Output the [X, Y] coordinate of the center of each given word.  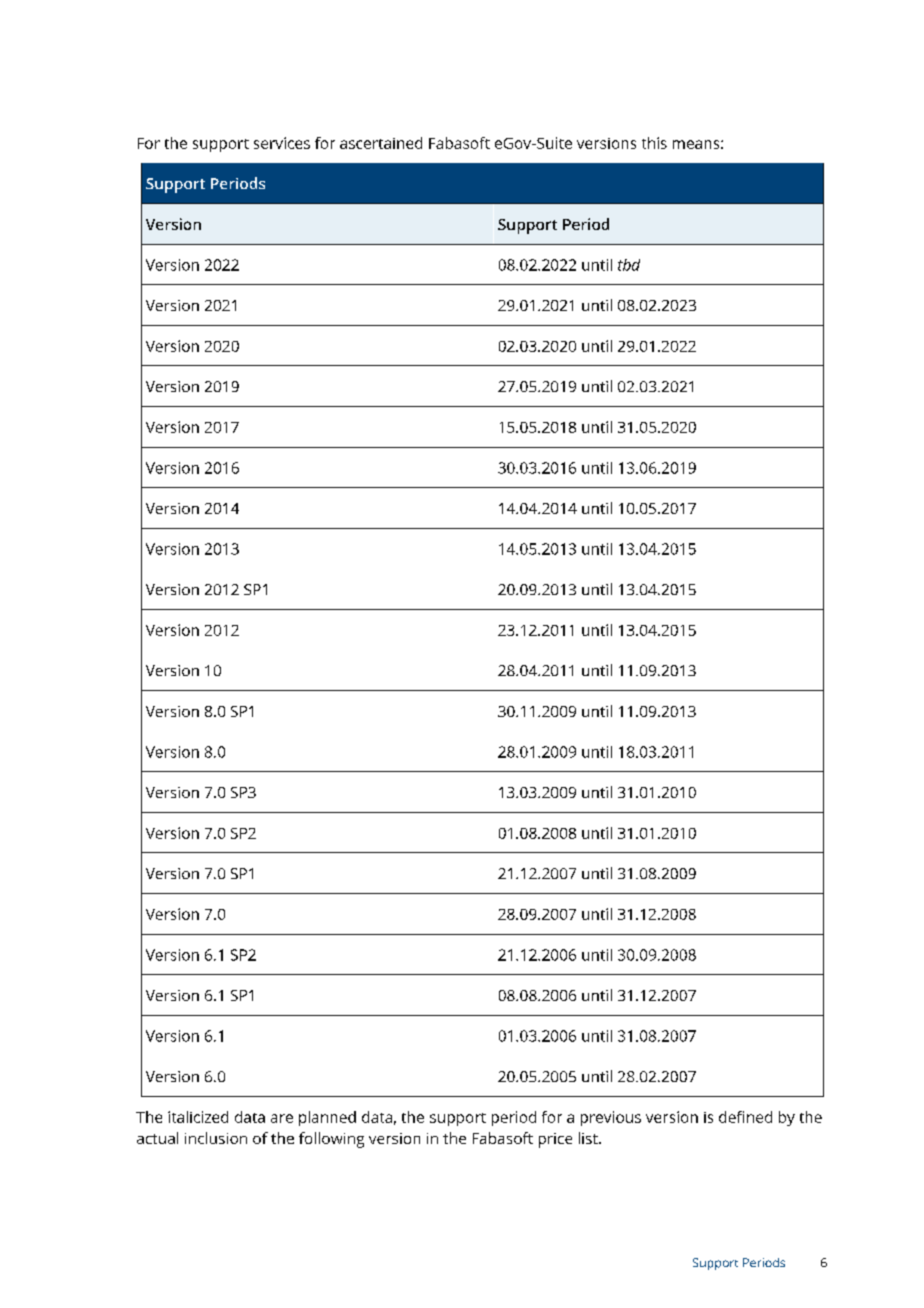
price [555, 1140]
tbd [629, 265]
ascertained [381, 143]
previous [611, 1118]
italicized [198, 1117]
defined [745, 1117]
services [282, 143]
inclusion [216, 1138]
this [654, 143]
